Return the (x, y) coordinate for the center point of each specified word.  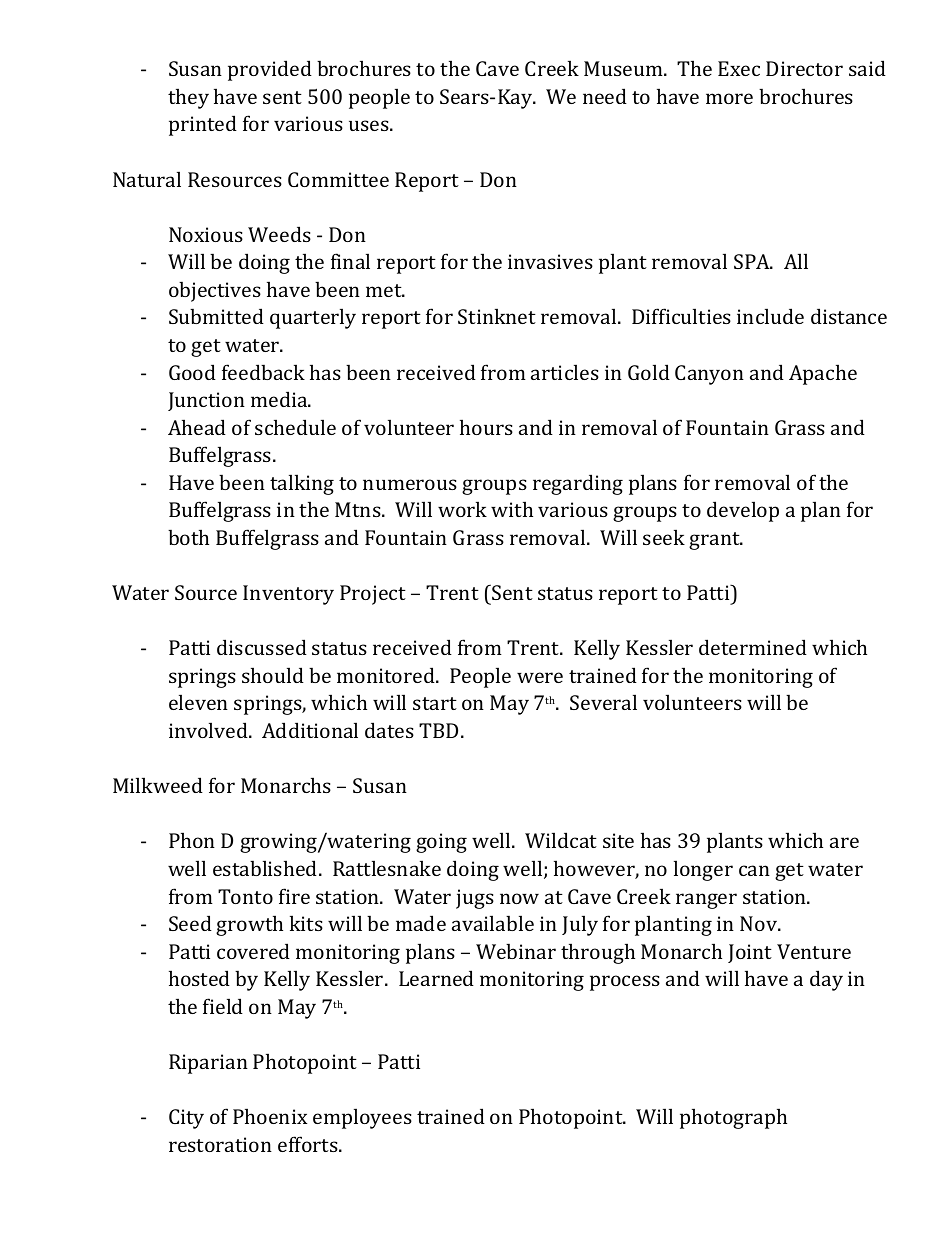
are (844, 842)
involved (209, 730)
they (188, 98)
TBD (438, 730)
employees (362, 1118)
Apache (823, 374)
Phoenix (270, 1116)
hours (486, 427)
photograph (733, 1118)
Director (804, 68)
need (605, 96)
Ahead (197, 427)
